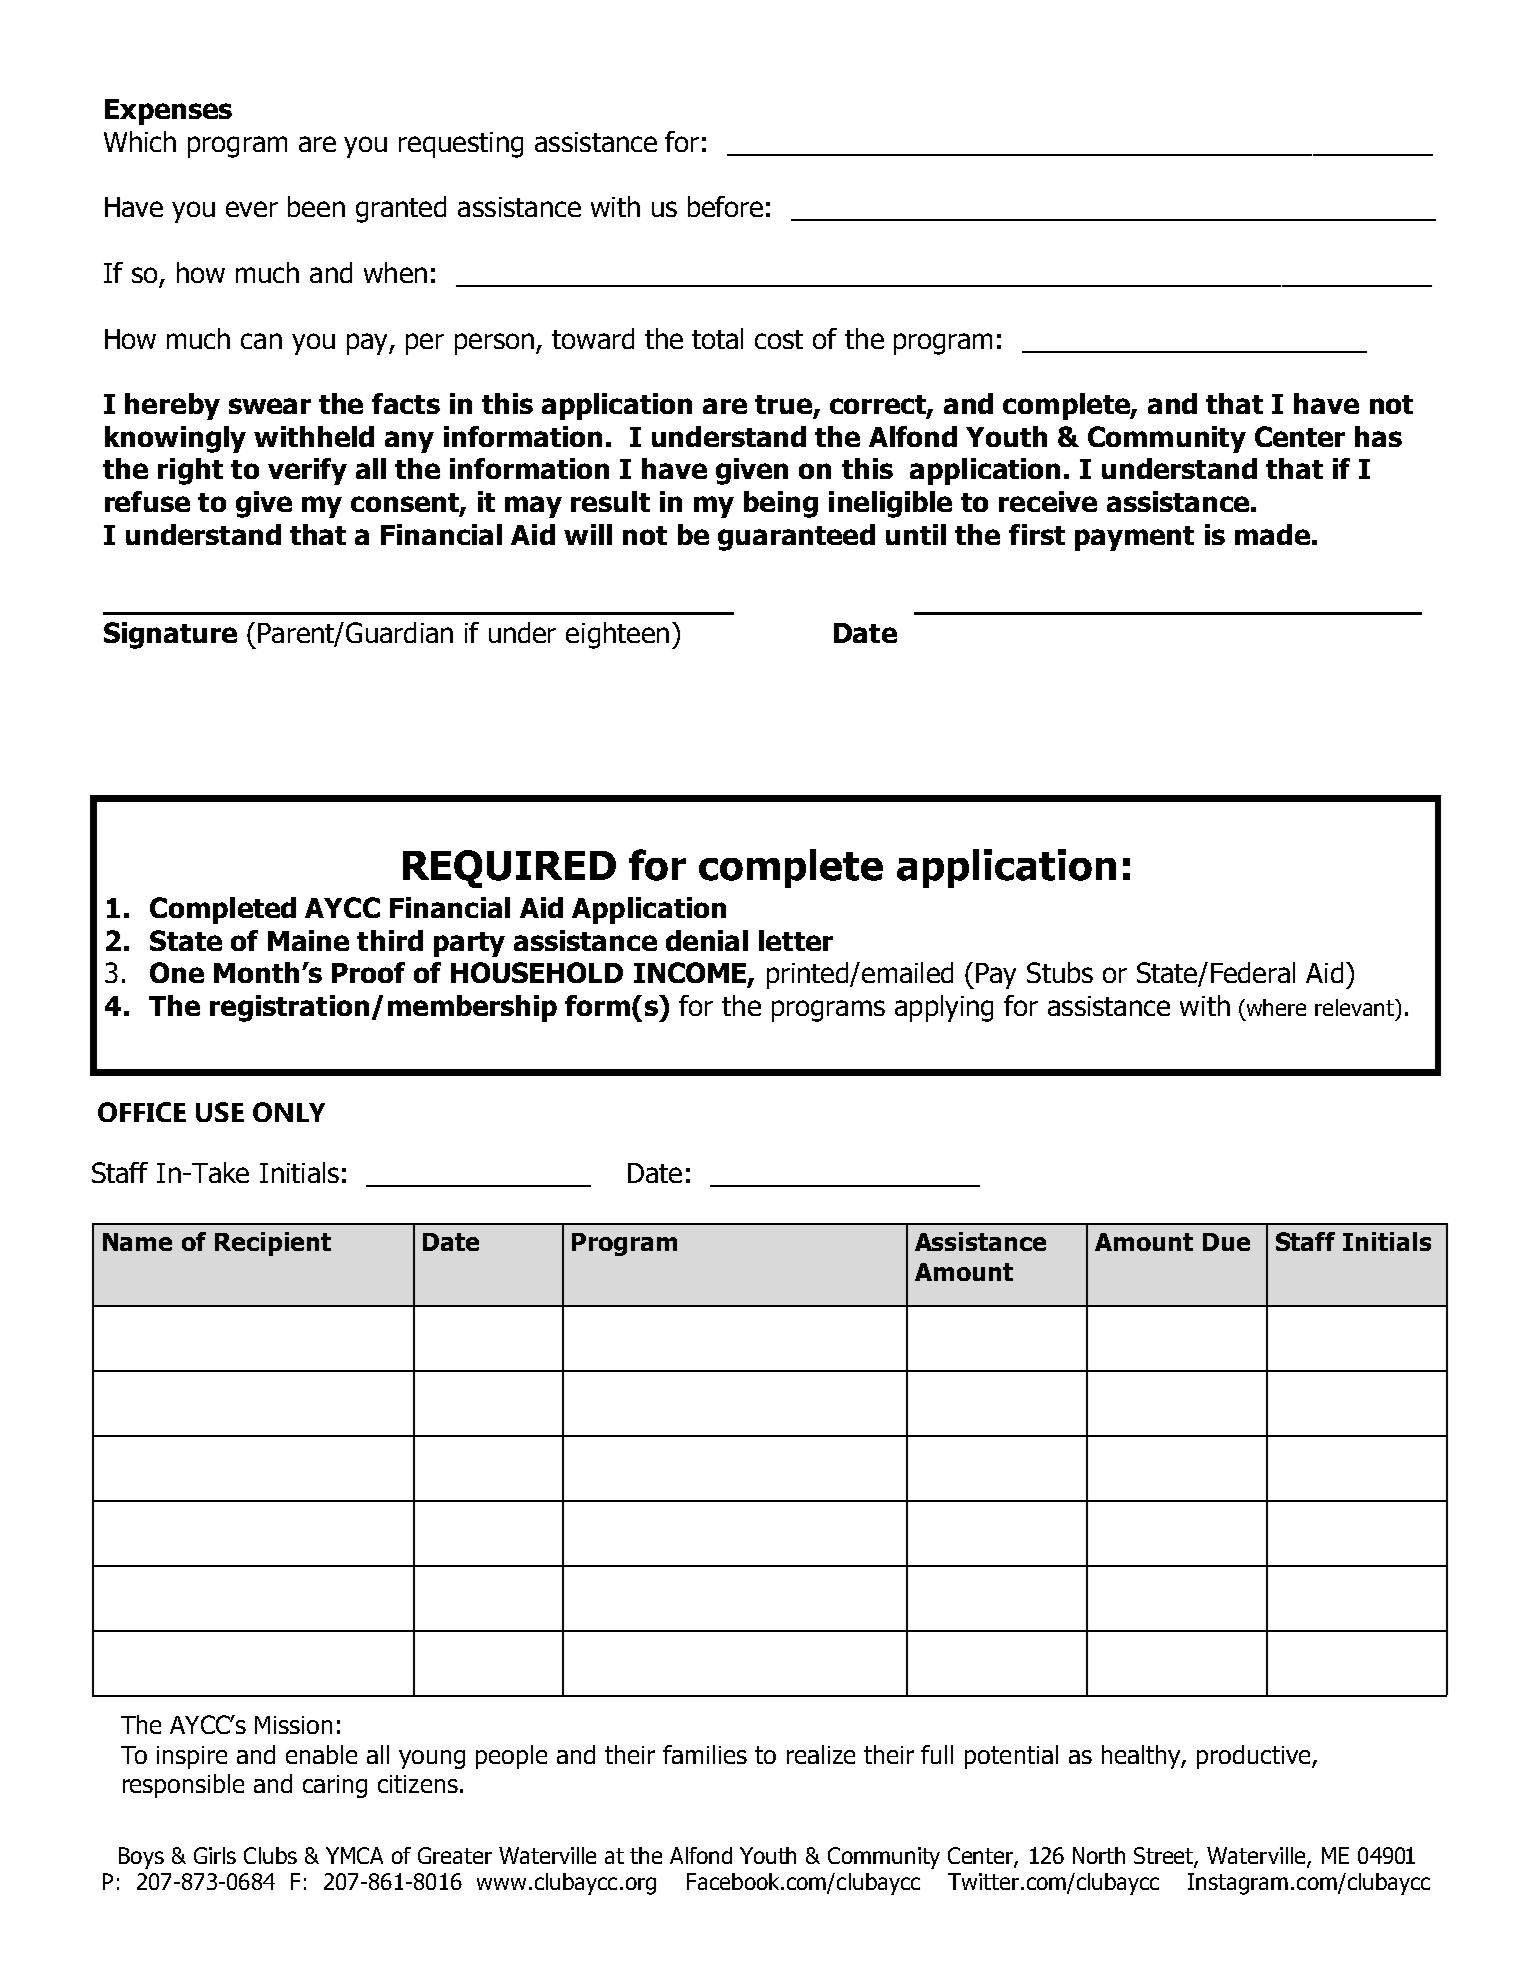 The width and height of the page is (1531, 1981). Describe the element at coordinates (273, 1244) in the page. I see `Recipient` at that location.
